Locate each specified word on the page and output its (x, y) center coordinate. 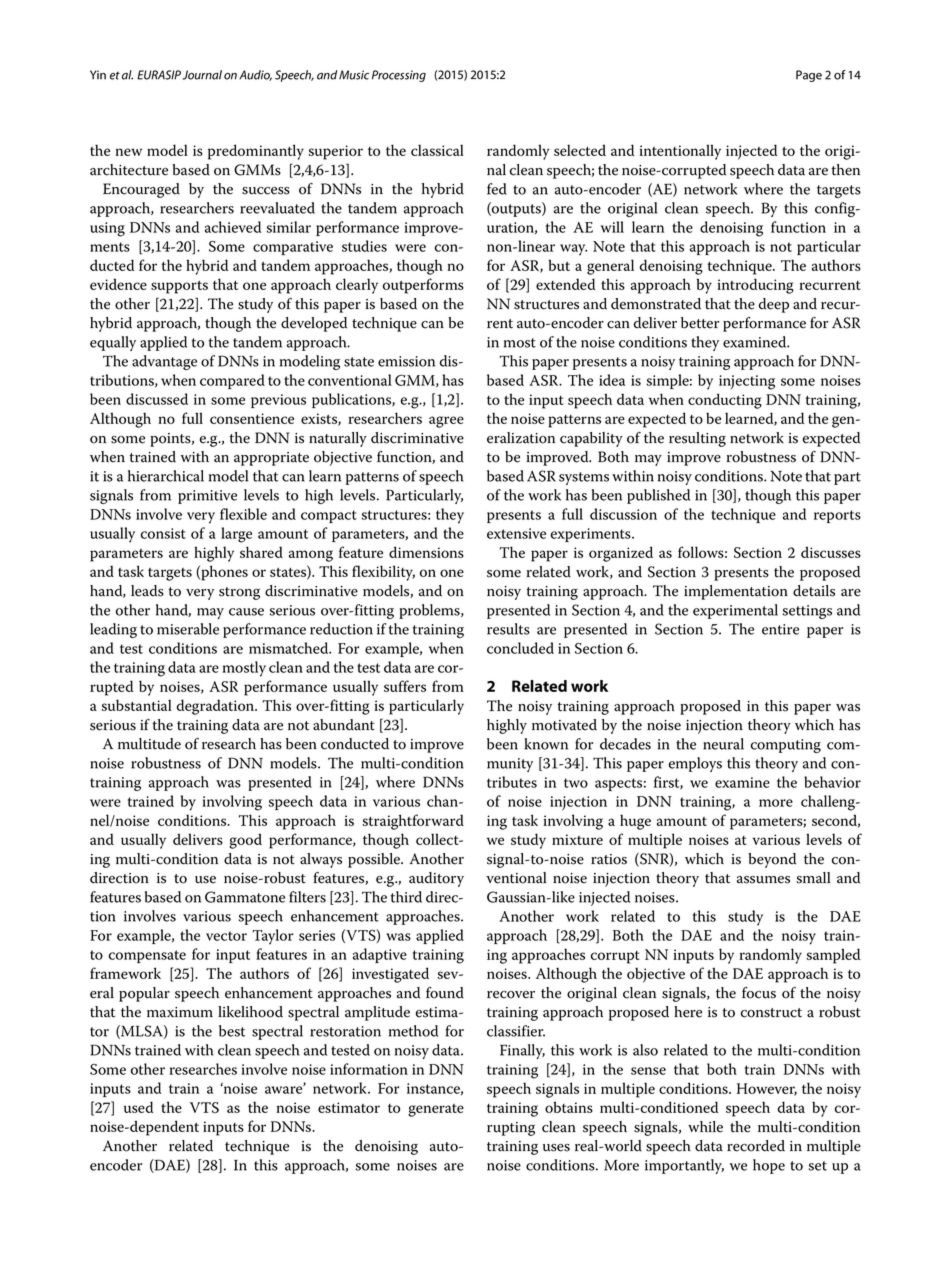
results (508, 629)
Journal (202, 75)
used (138, 1107)
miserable (188, 629)
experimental (735, 611)
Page (809, 76)
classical (437, 150)
